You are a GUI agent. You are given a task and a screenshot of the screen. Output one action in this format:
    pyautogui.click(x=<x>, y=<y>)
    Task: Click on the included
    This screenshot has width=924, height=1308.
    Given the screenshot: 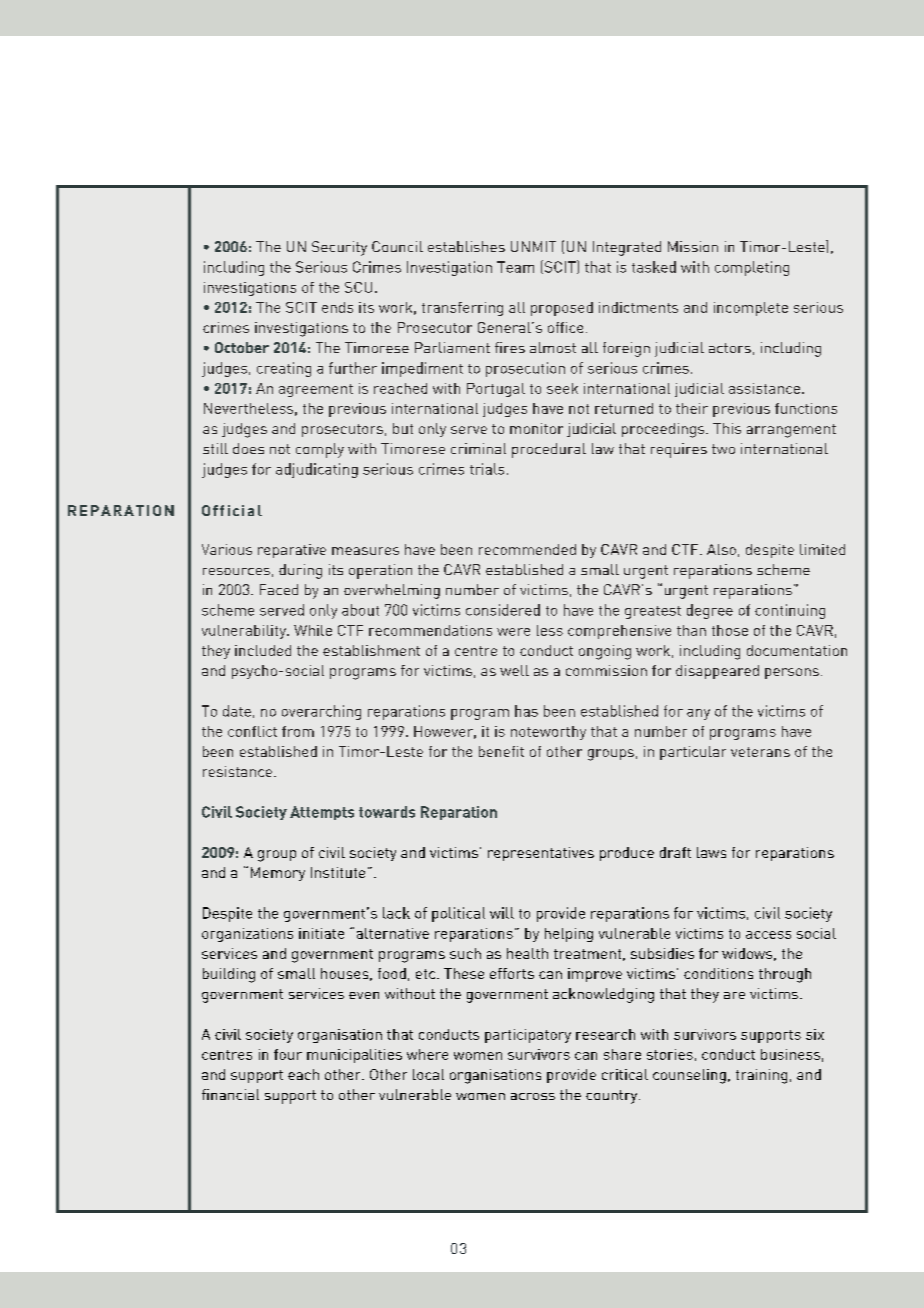 What is the action you would take?
    pyautogui.click(x=263, y=650)
